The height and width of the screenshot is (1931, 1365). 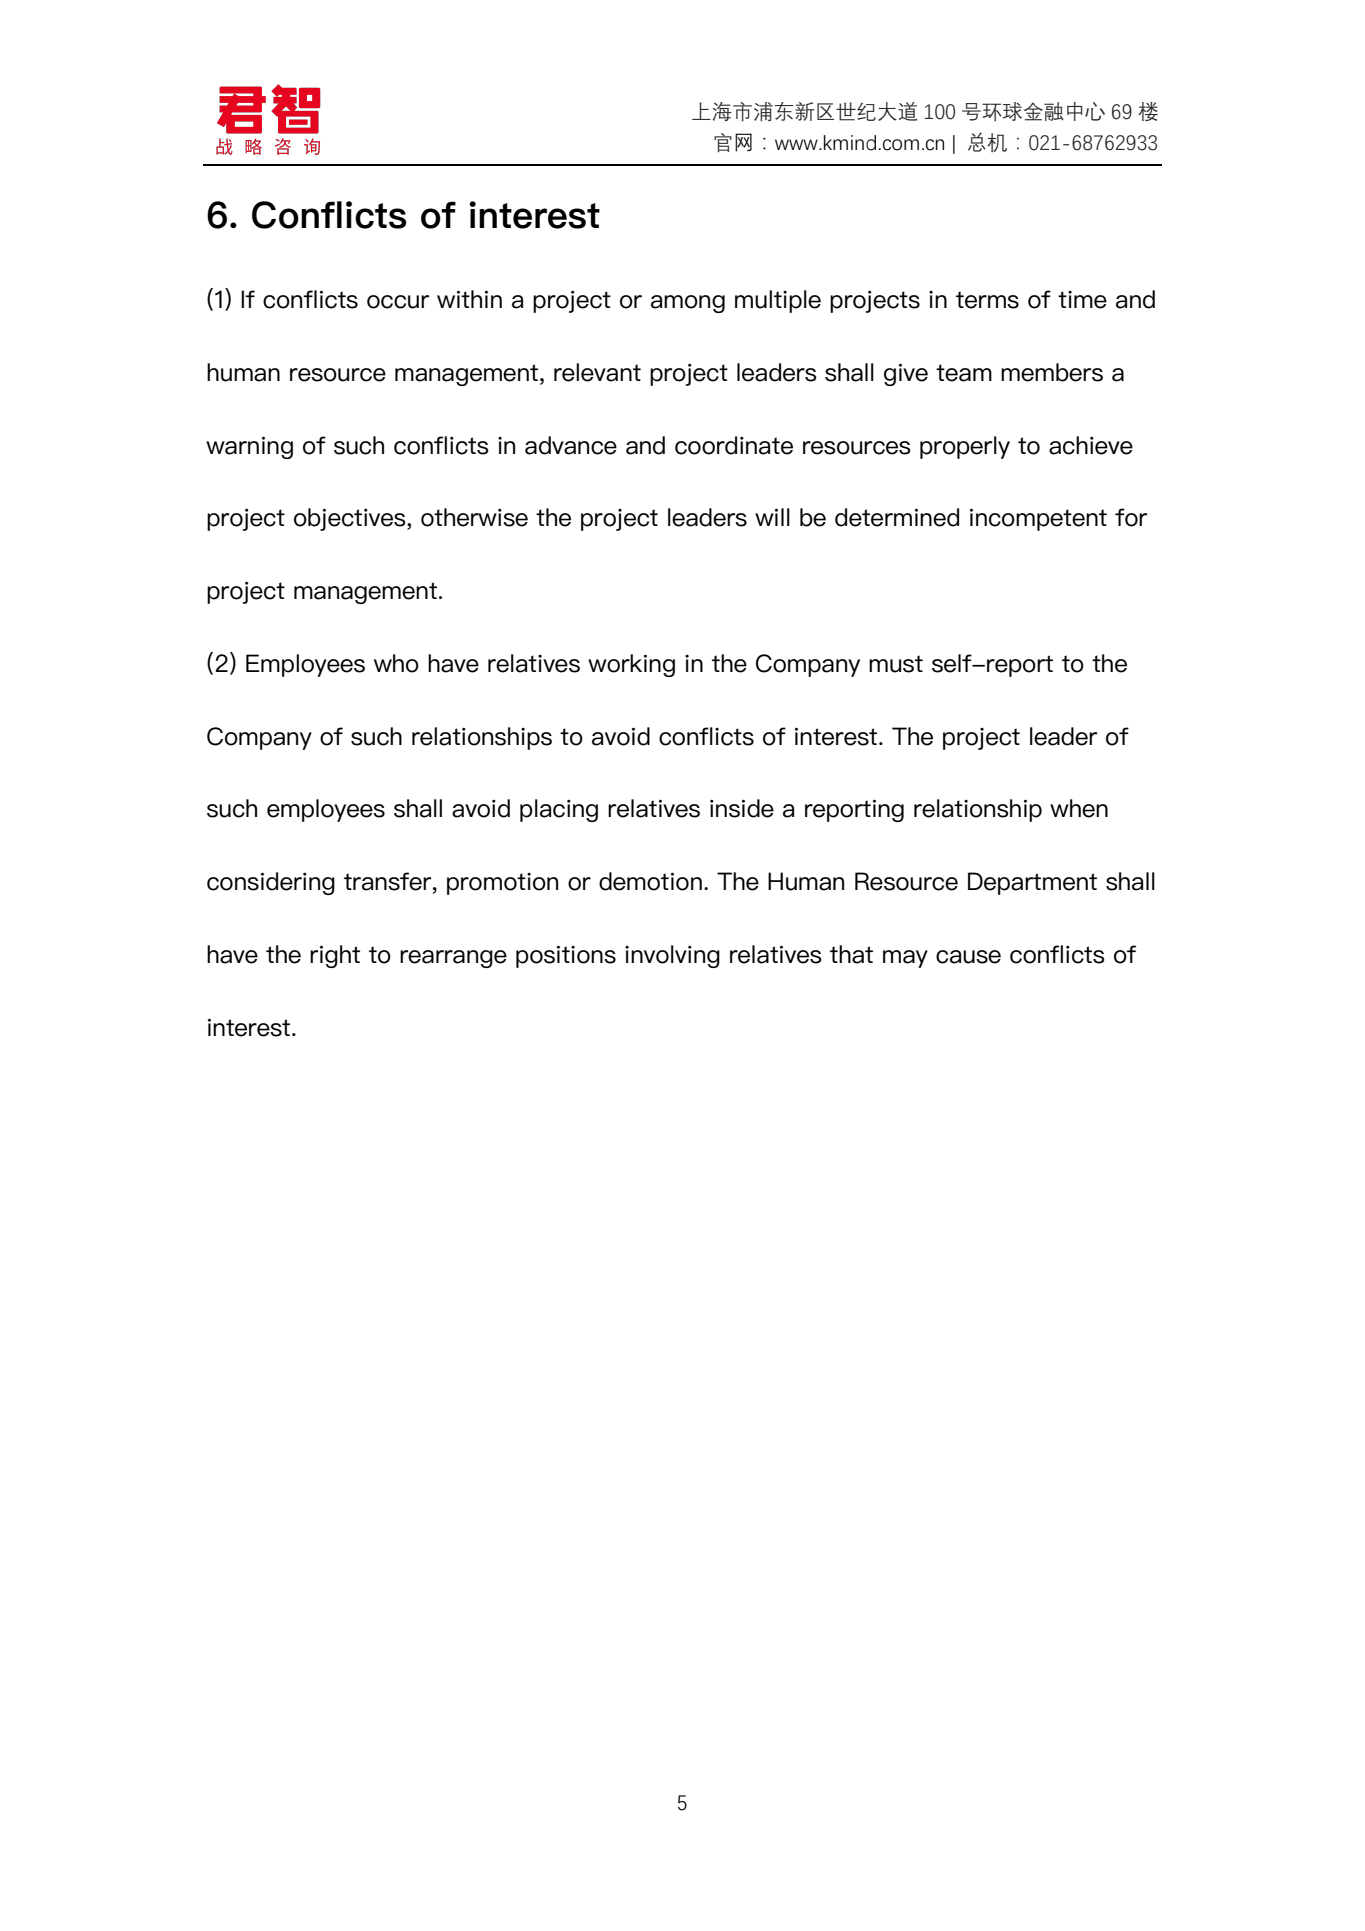 What do you see at coordinates (1079, 808) in the screenshot?
I see `when` at bounding box center [1079, 808].
